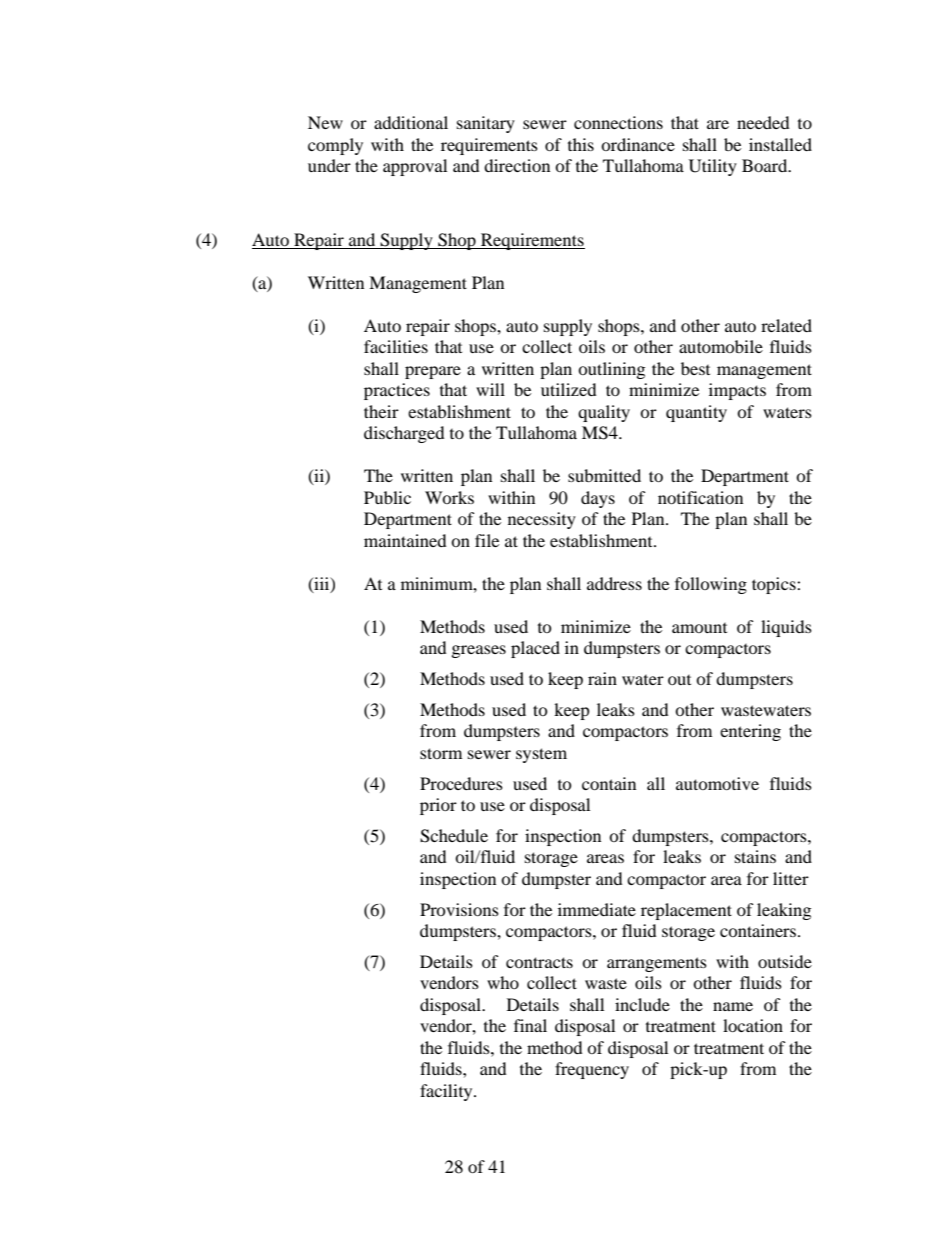  What do you see at coordinates (711, 585) in the screenshot?
I see `following` at bounding box center [711, 585].
